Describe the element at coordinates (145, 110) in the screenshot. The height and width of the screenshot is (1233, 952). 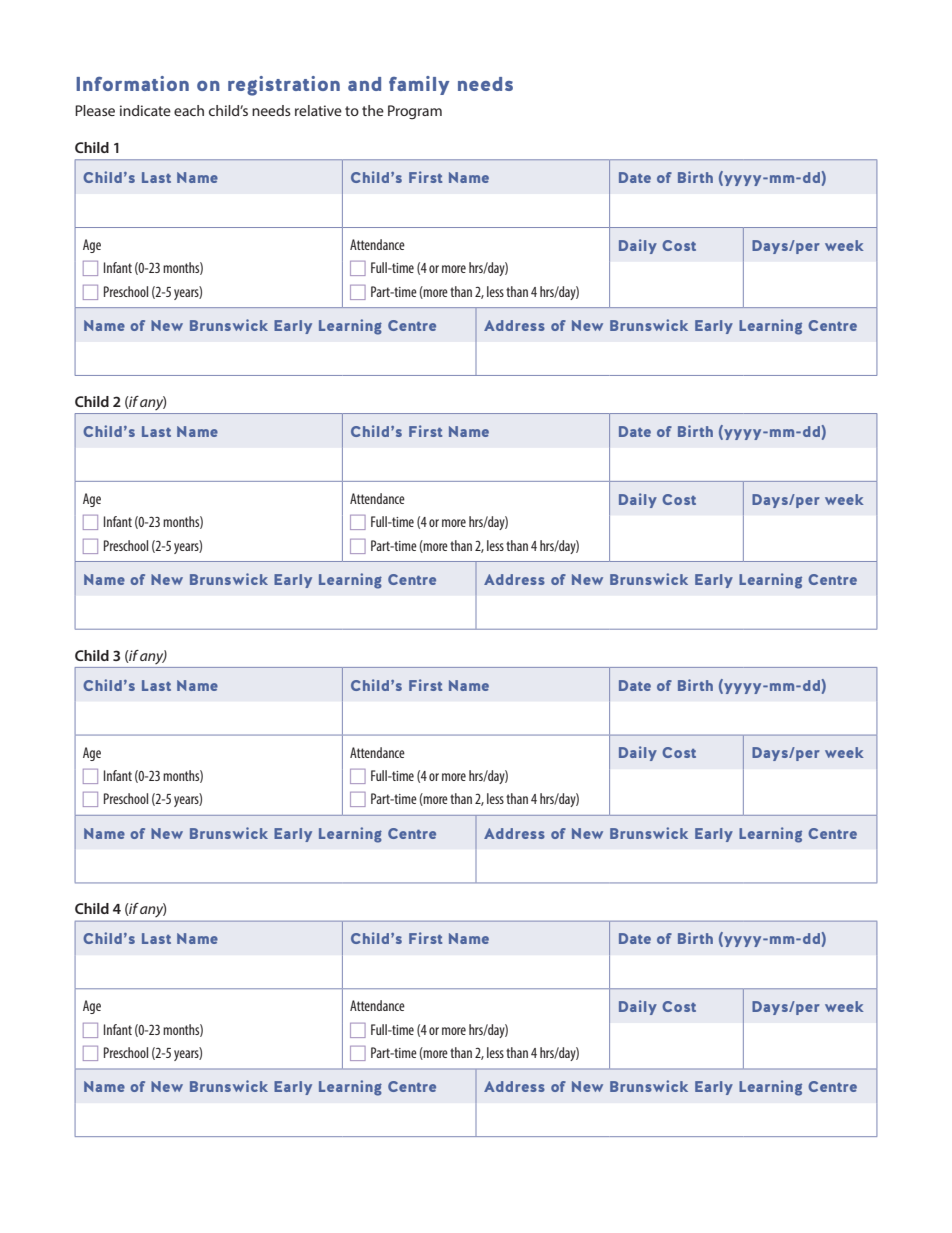
I see `indicate` at that location.
